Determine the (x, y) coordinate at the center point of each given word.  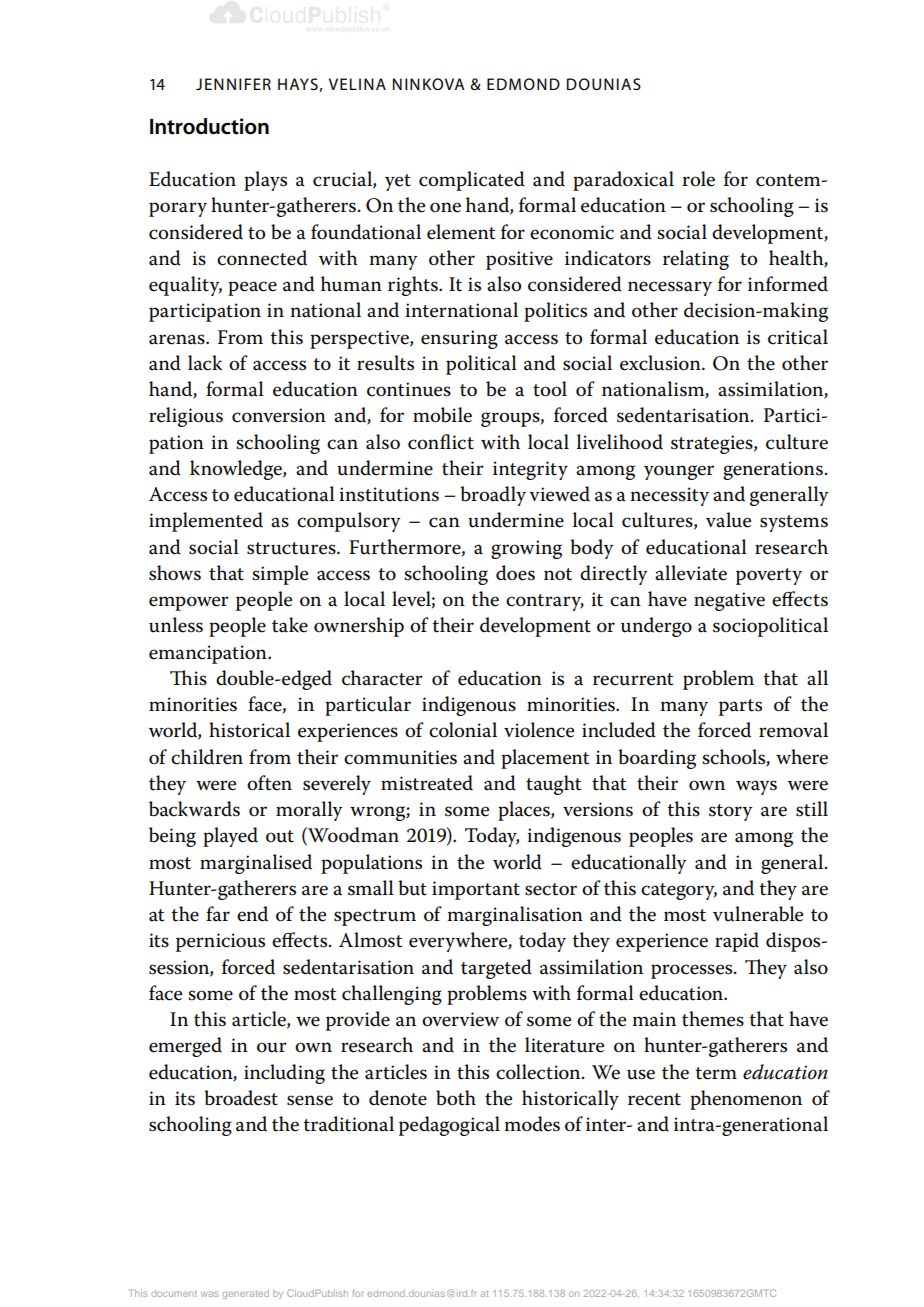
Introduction (209, 126)
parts (740, 707)
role (698, 179)
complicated (472, 181)
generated (246, 1294)
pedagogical (449, 1126)
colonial (463, 730)
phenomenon (746, 1100)
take (290, 625)
